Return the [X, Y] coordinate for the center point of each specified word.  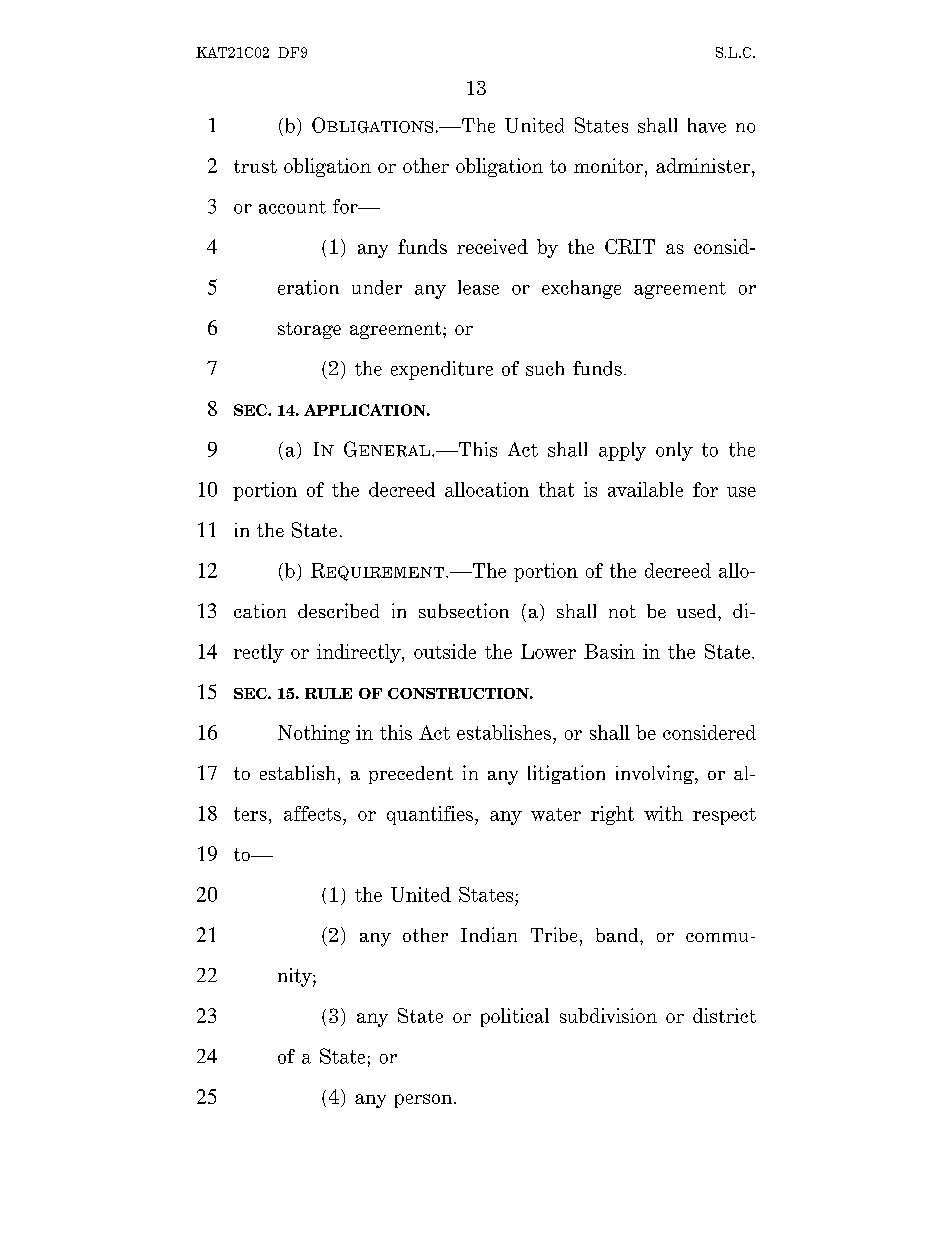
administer [704, 165]
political [515, 1017]
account [292, 207]
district [724, 1015]
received [492, 246]
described [338, 610]
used [698, 611]
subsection [464, 610]
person [425, 1101]
